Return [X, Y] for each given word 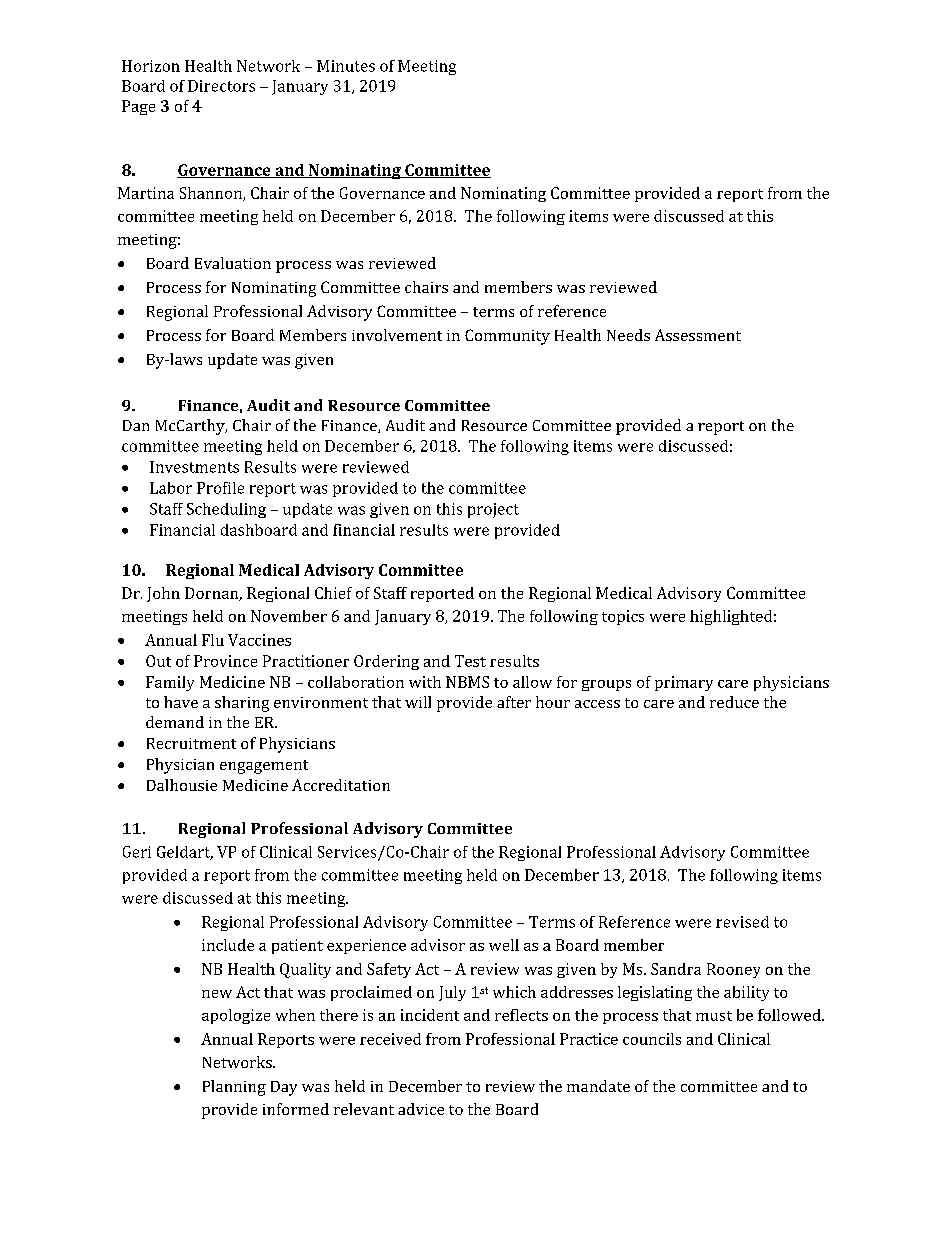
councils [652, 1039]
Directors [221, 86]
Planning [234, 1088]
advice [421, 1109]
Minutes [346, 66]
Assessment [698, 335]
